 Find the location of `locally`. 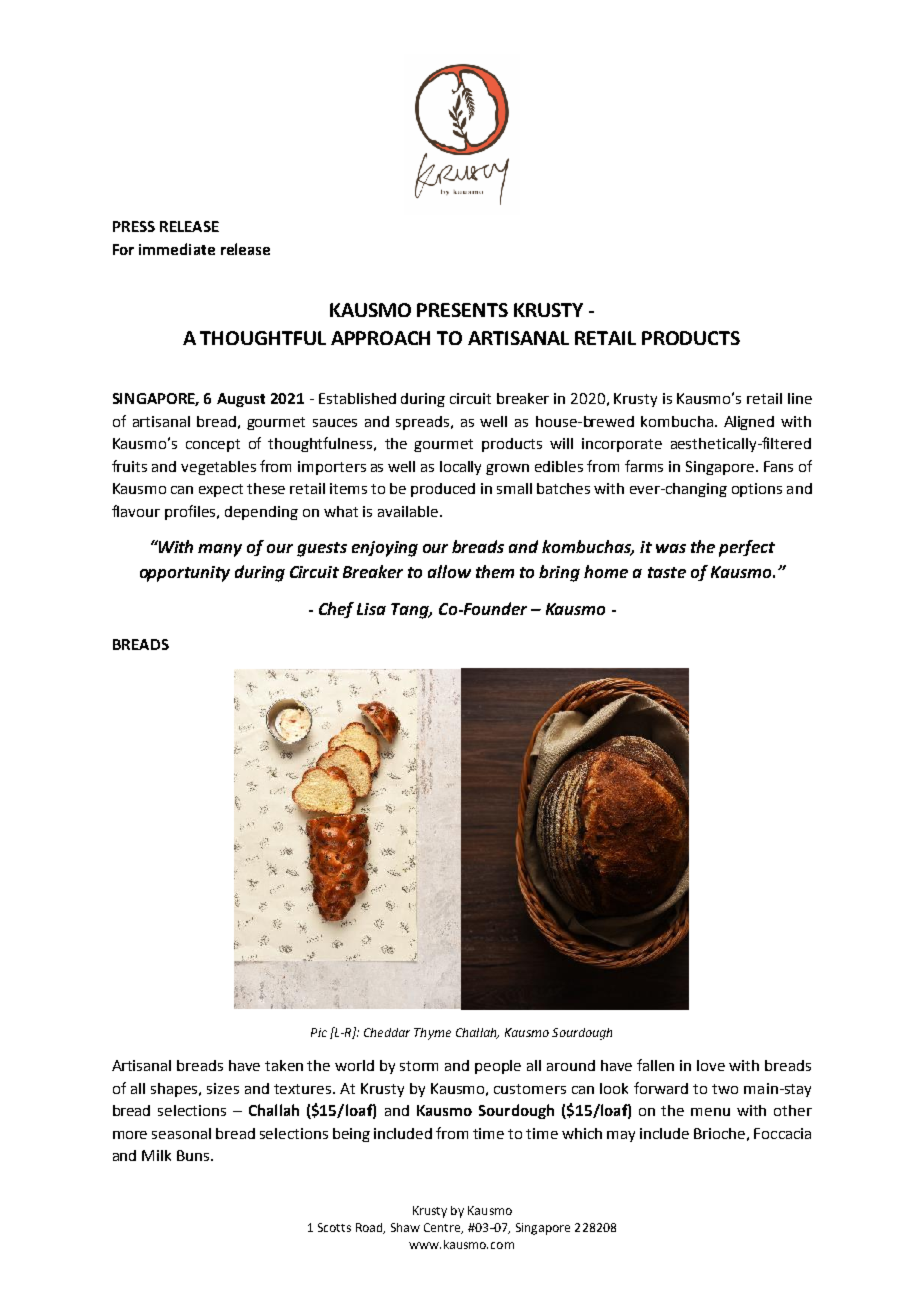

locally is located at coordinates (460, 468).
